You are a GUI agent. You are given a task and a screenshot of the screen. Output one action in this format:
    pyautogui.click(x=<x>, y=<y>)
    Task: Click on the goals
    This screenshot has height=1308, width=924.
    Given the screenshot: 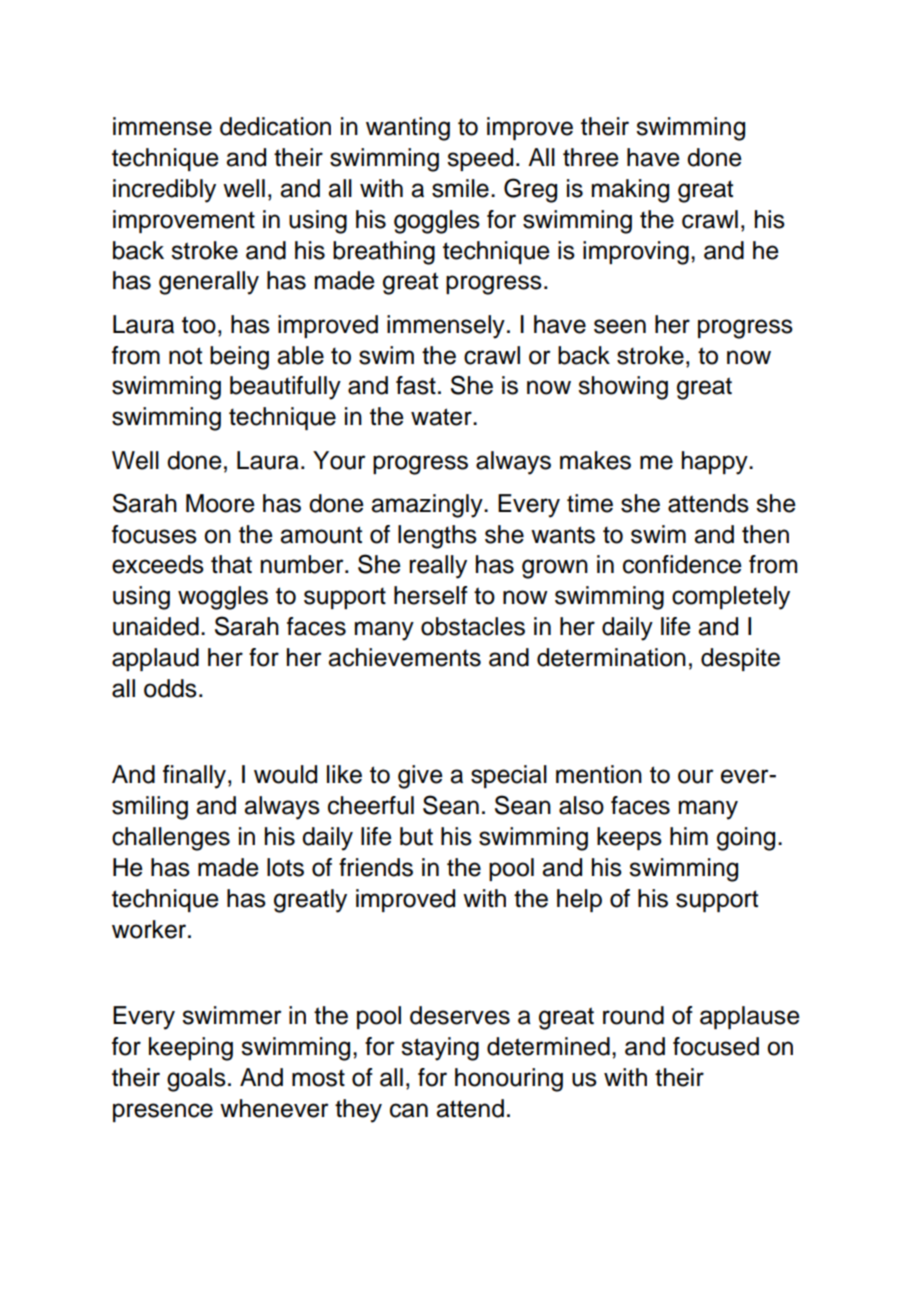 What is the action you would take?
    pyautogui.click(x=196, y=1080)
